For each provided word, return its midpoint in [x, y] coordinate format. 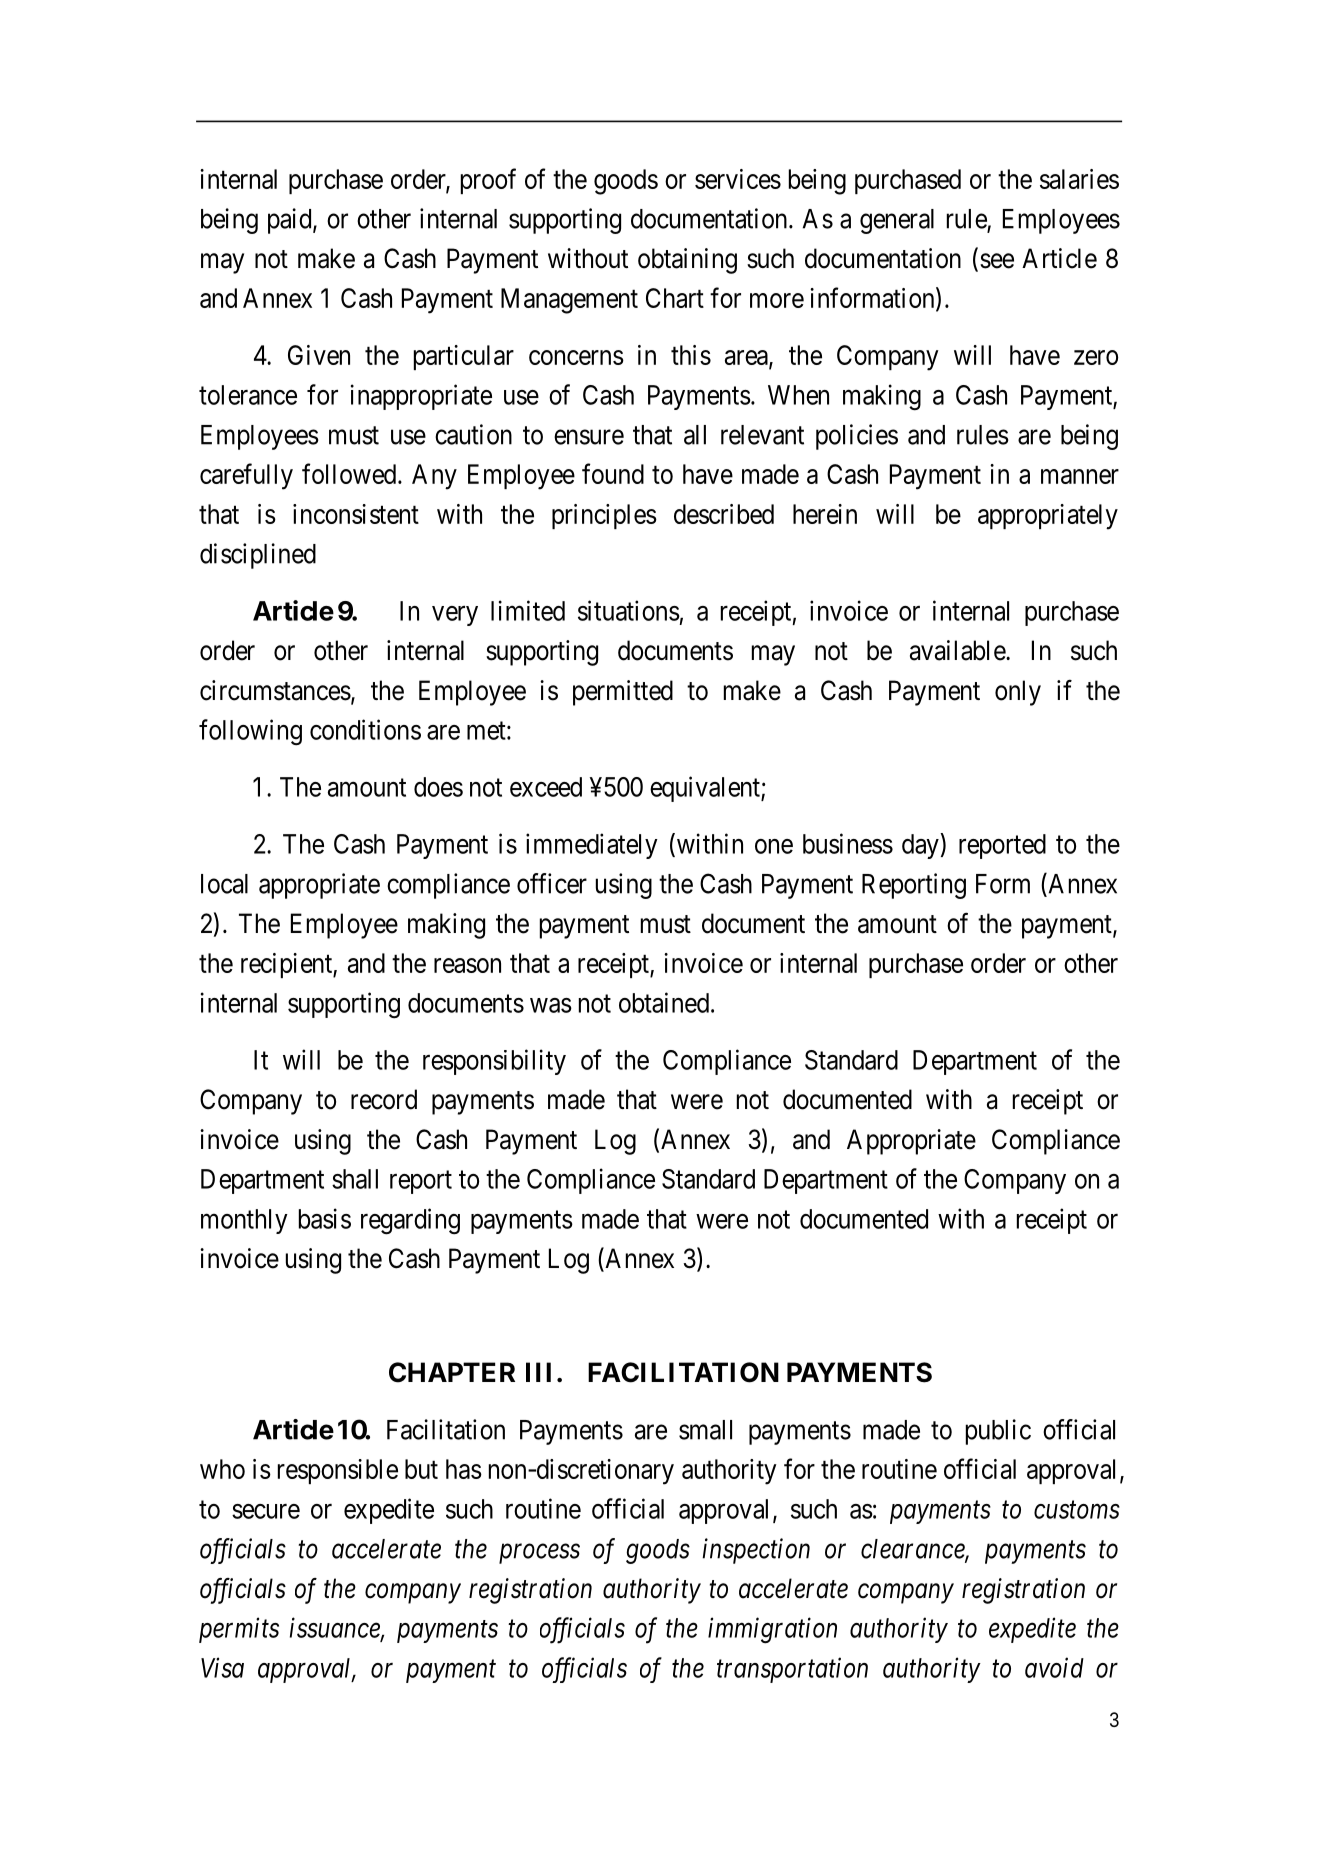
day [921, 846]
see [997, 261]
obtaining [687, 261]
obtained [664, 1002]
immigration [772, 1631]
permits [239, 1630]
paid [291, 221]
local [224, 884]
